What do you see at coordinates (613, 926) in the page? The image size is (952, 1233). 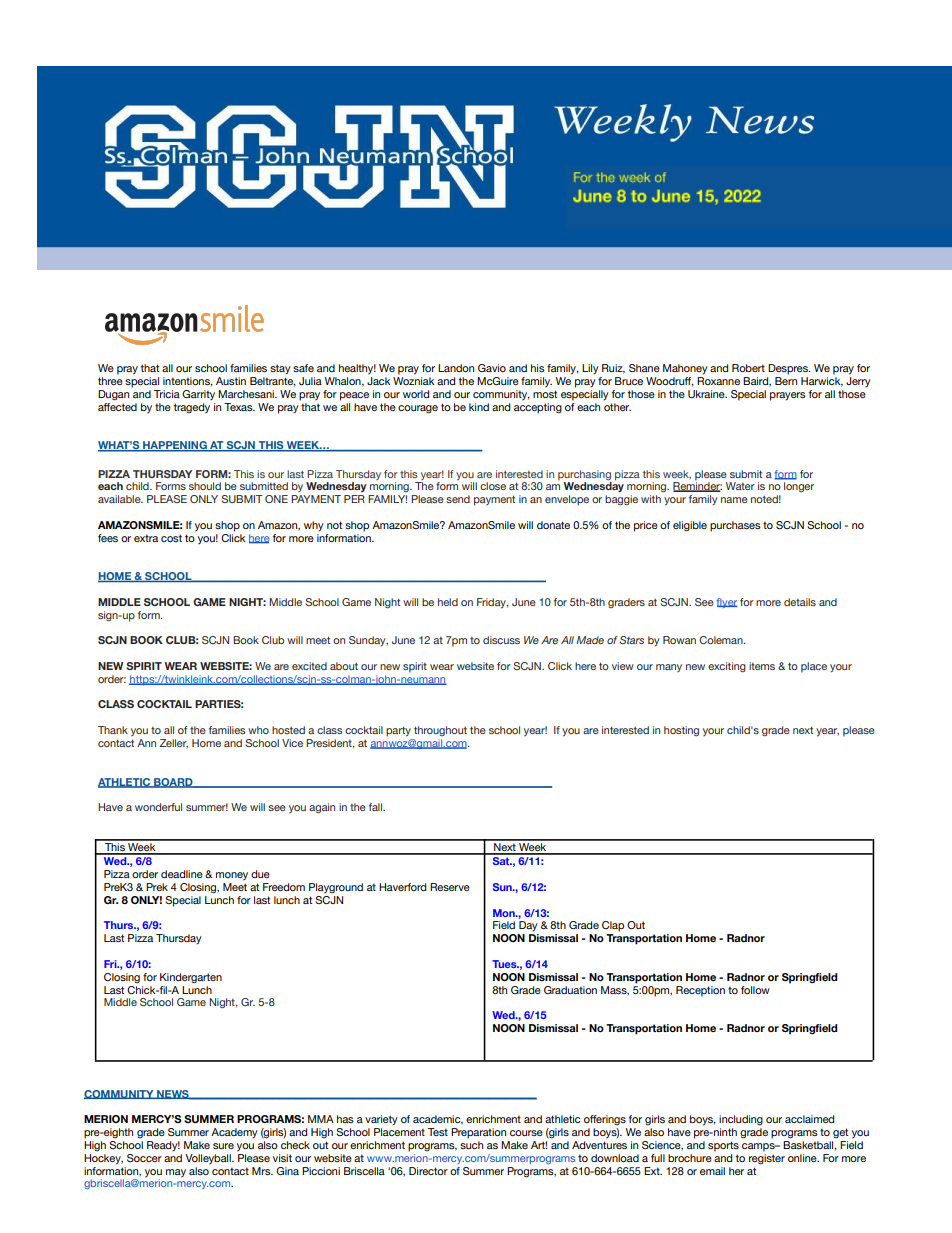 I see `Clap` at bounding box center [613, 926].
